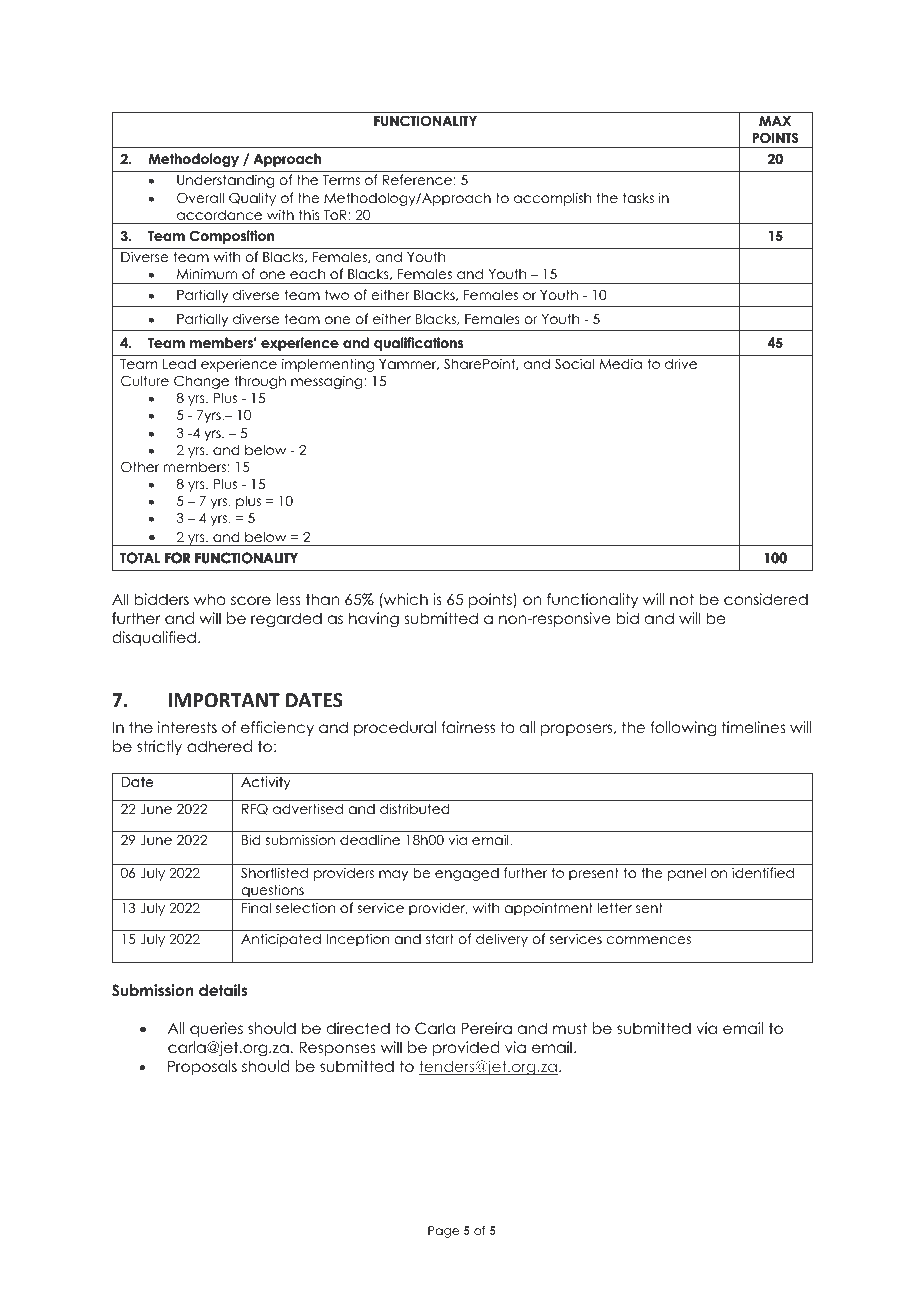 The height and width of the image is (1308, 924). What do you see at coordinates (274, 873) in the image?
I see `Shortlisted` at bounding box center [274, 873].
